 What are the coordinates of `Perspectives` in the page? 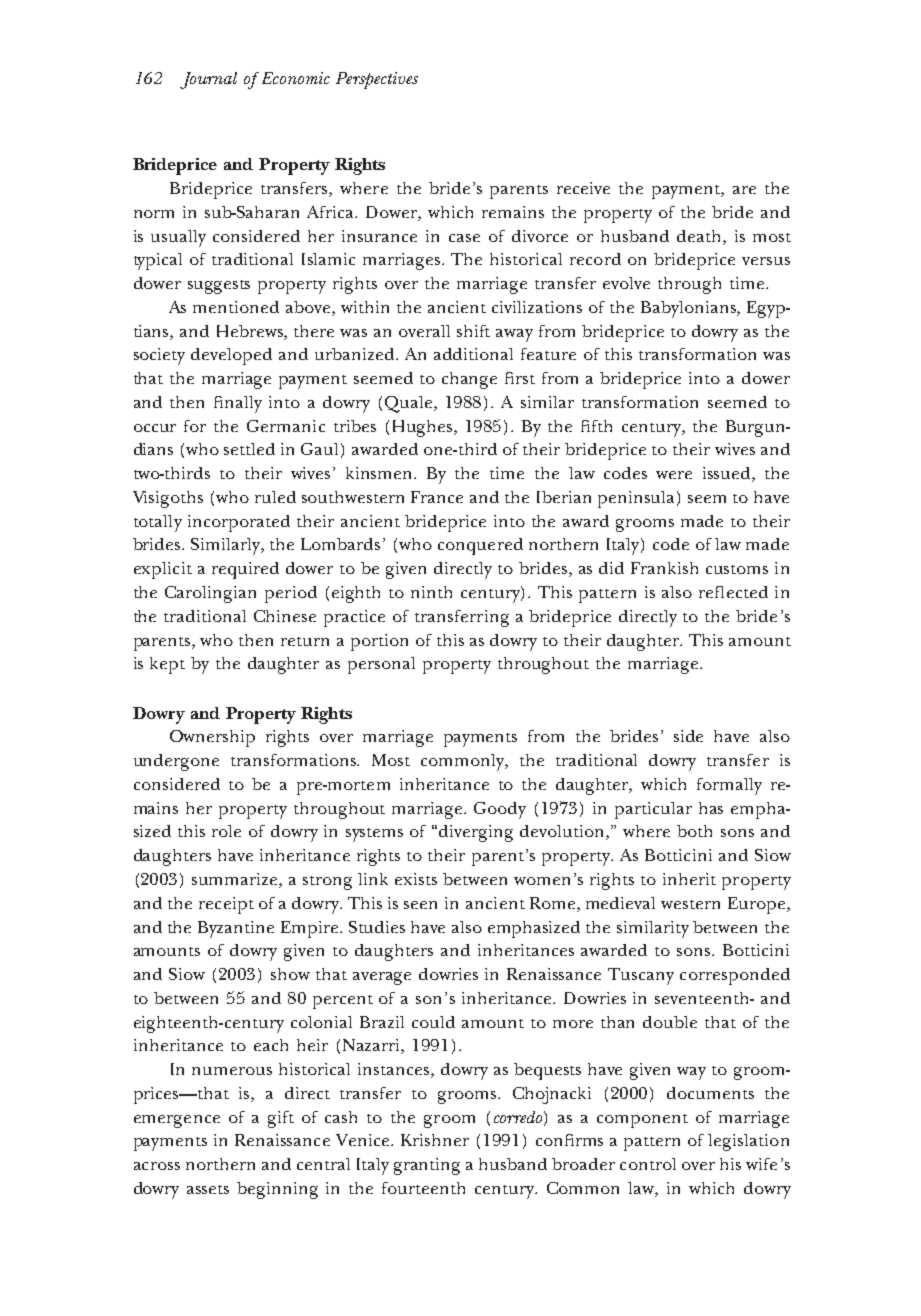 It's located at (377, 80).
